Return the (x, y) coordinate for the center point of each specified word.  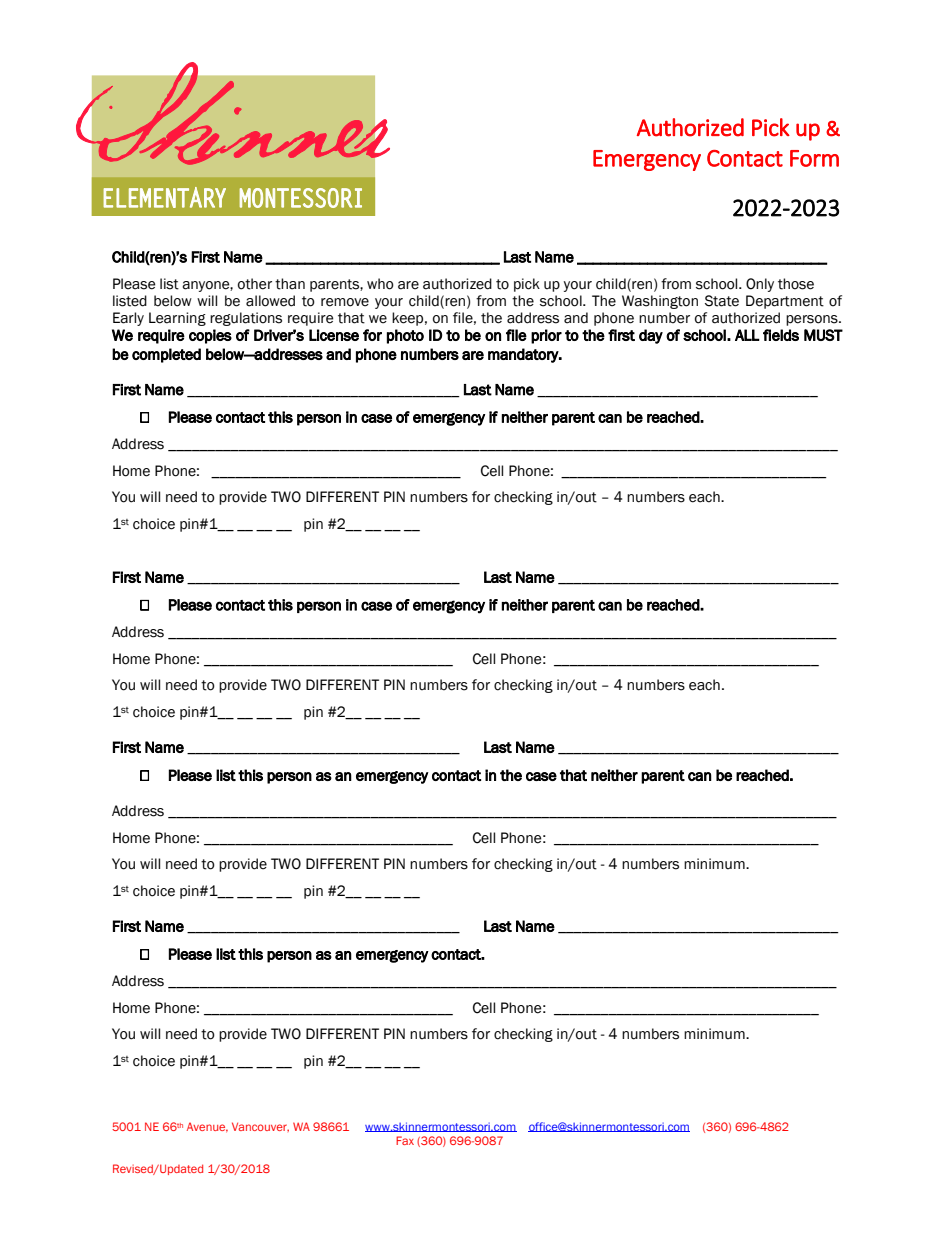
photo (405, 336)
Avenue (207, 1127)
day (651, 336)
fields (781, 335)
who (380, 284)
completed (166, 355)
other (255, 284)
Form (814, 158)
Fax (405, 1140)
